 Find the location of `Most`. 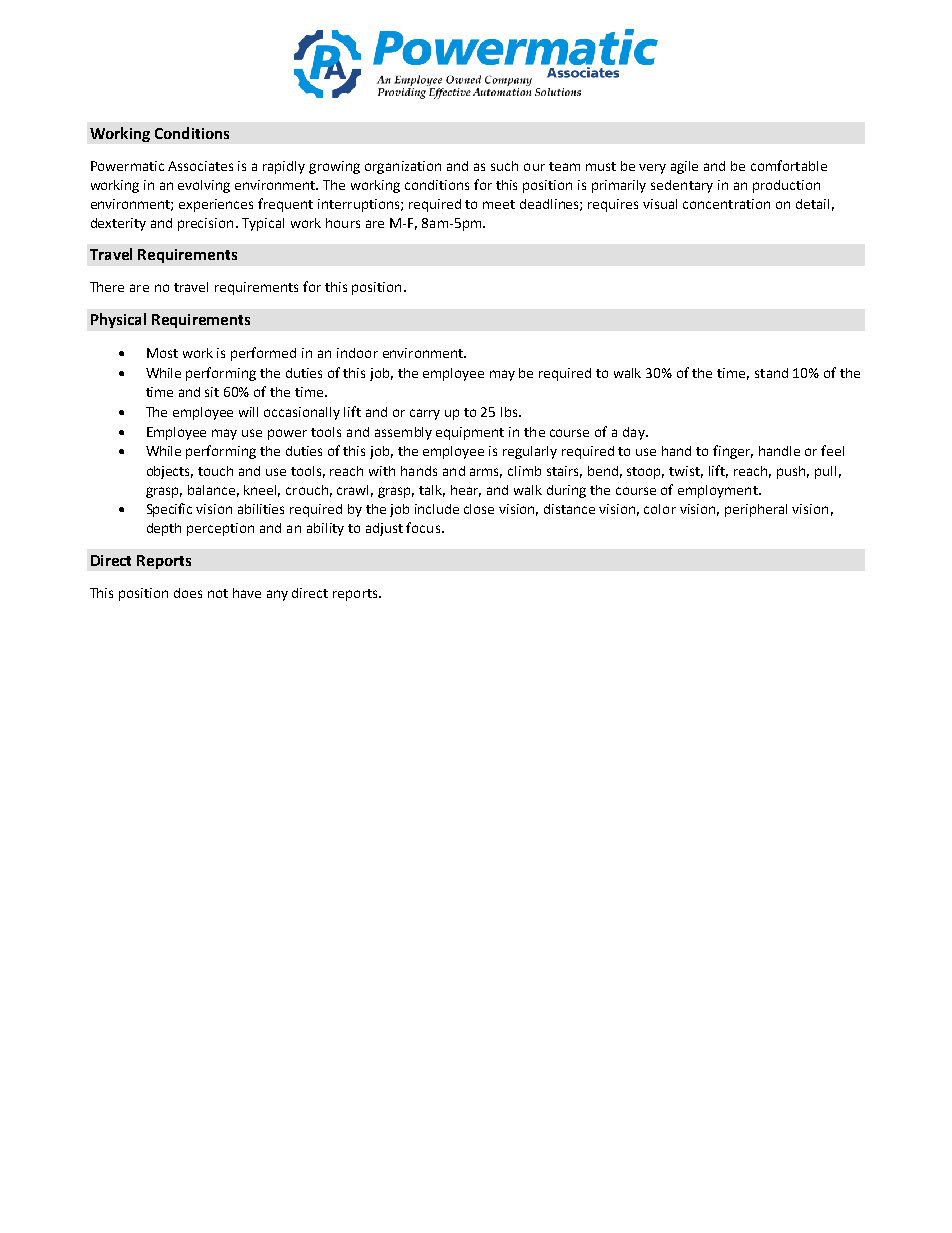

Most is located at coordinates (162, 353).
